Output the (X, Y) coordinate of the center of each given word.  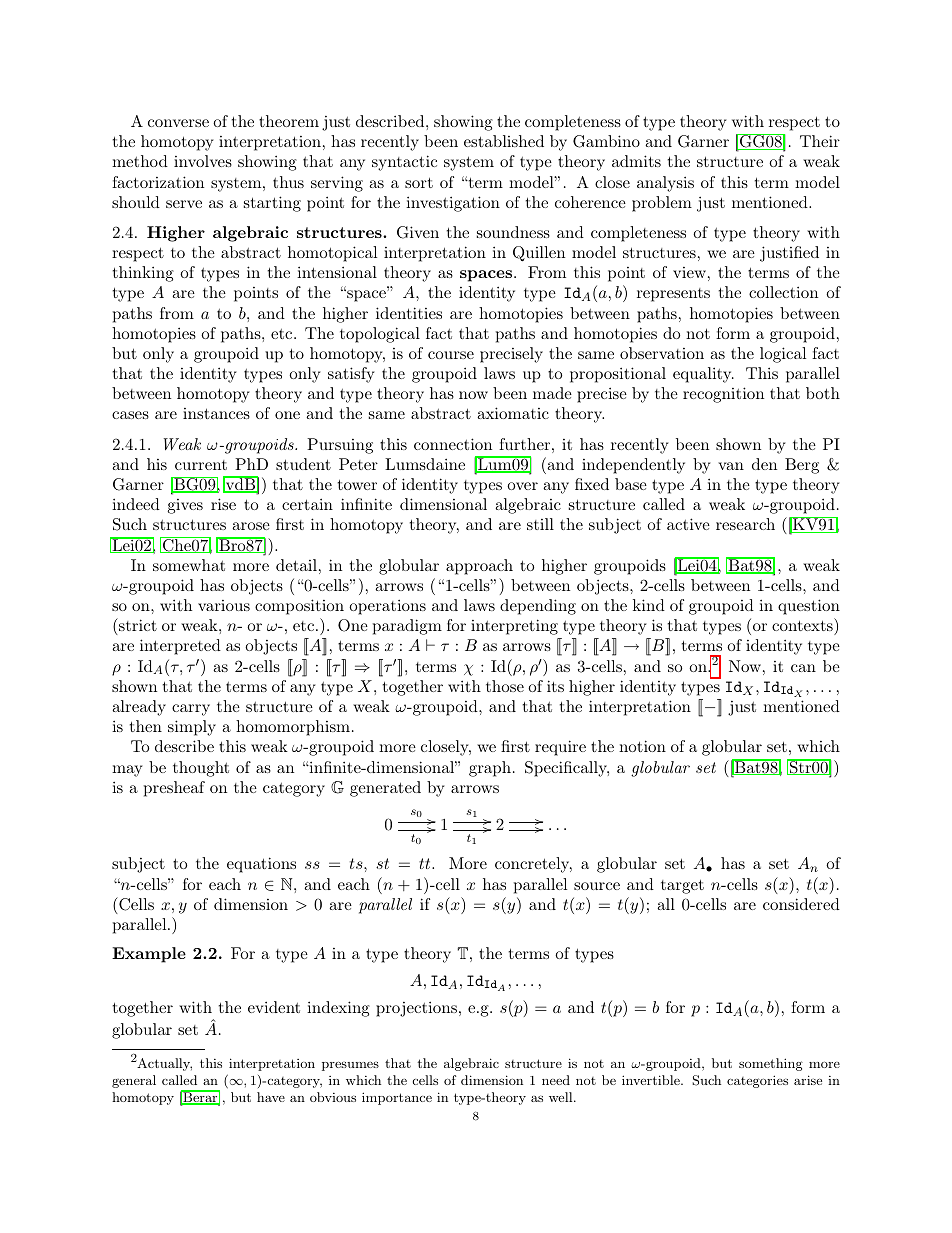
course (451, 355)
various (224, 605)
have (271, 1097)
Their (820, 141)
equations (261, 865)
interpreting (514, 627)
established (504, 141)
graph (490, 769)
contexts (802, 625)
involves (203, 161)
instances (216, 413)
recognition (723, 395)
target (682, 886)
